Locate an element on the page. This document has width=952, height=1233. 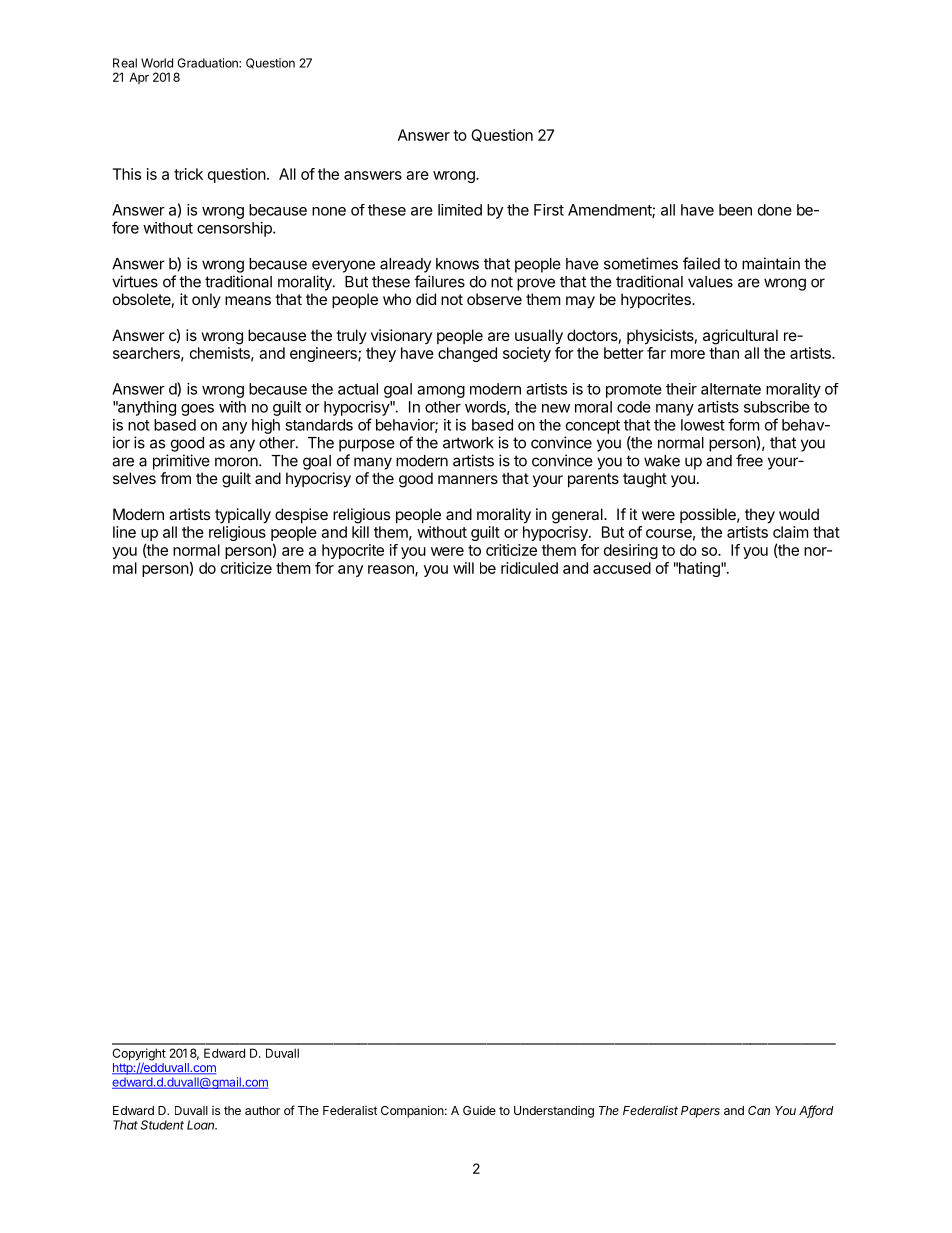
Understanding is located at coordinates (554, 1112).
